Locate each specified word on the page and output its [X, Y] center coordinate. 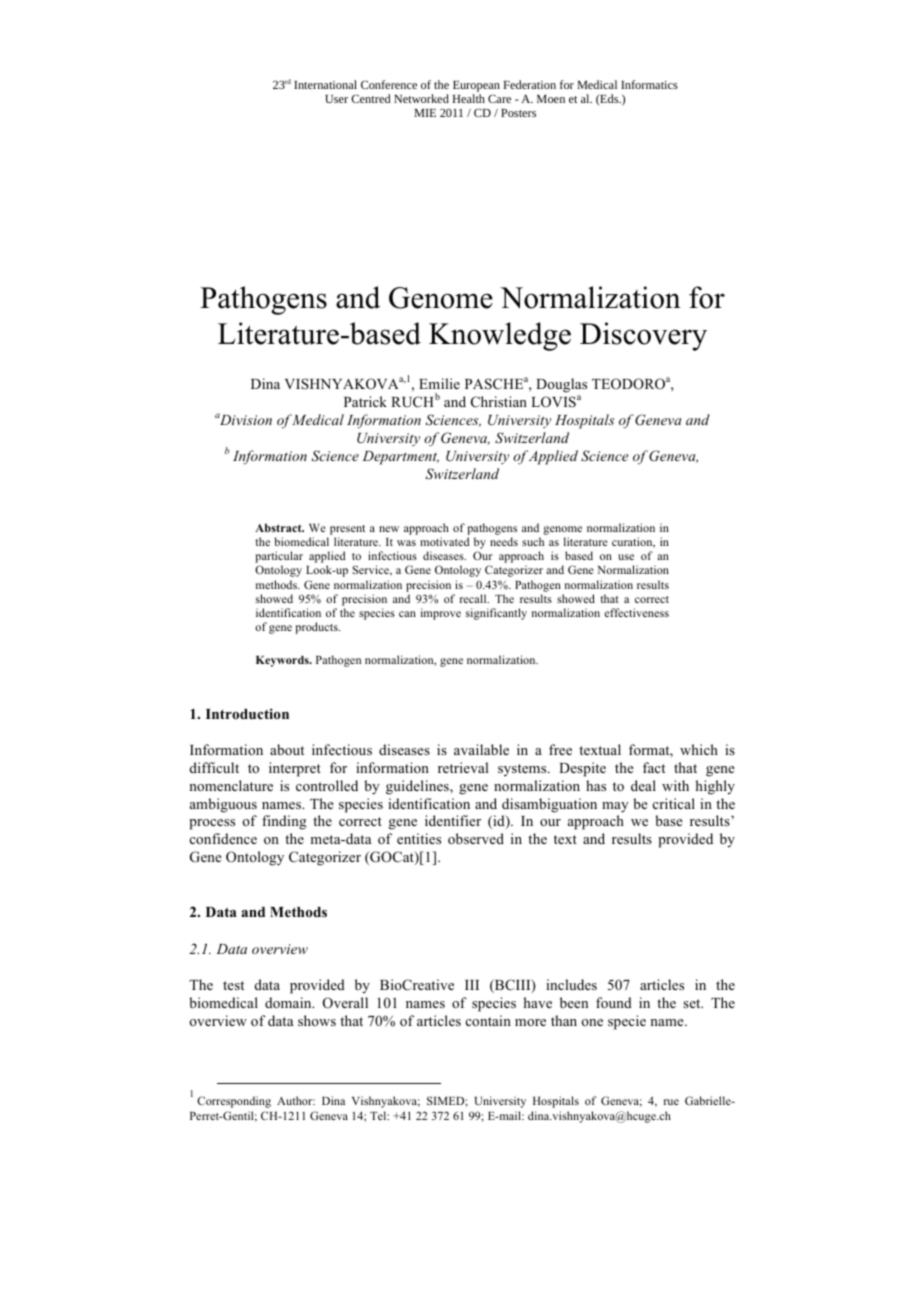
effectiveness [636, 612]
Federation [529, 84]
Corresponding [234, 1102]
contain [488, 1020]
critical [674, 803]
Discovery [643, 336]
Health [468, 98]
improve [441, 614]
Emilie [439, 383]
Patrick [365, 401]
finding [284, 822]
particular [279, 557]
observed [476, 838]
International [325, 84]
